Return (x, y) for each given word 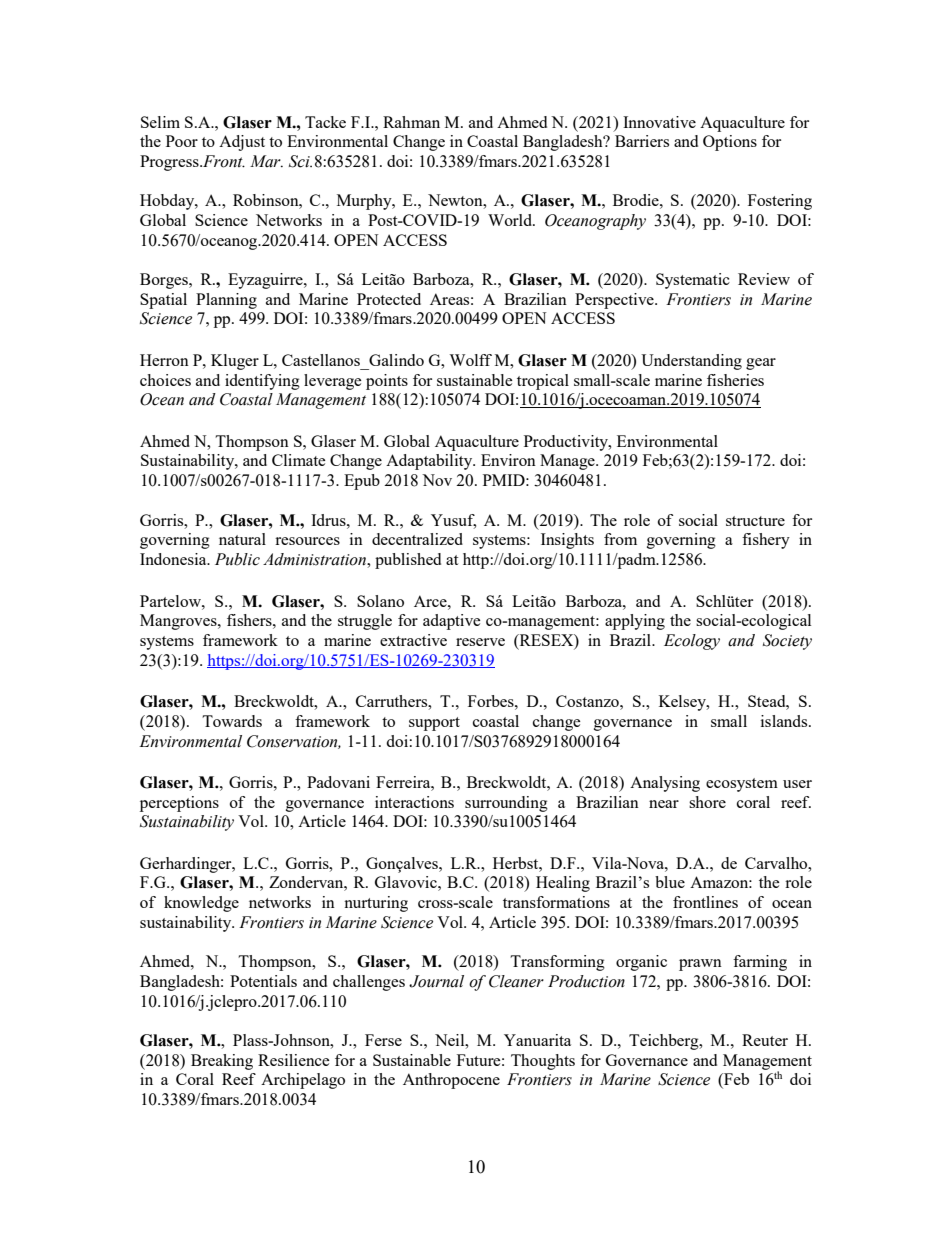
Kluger (235, 362)
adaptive (452, 622)
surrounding (506, 804)
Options (730, 143)
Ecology (692, 642)
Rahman (411, 122)
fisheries (735, 380)
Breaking (222, 1062)
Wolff (470, 360)
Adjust (242, 143)
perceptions (179, 804)
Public (237, 559)
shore (707, 802)
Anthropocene (451, 1081)
